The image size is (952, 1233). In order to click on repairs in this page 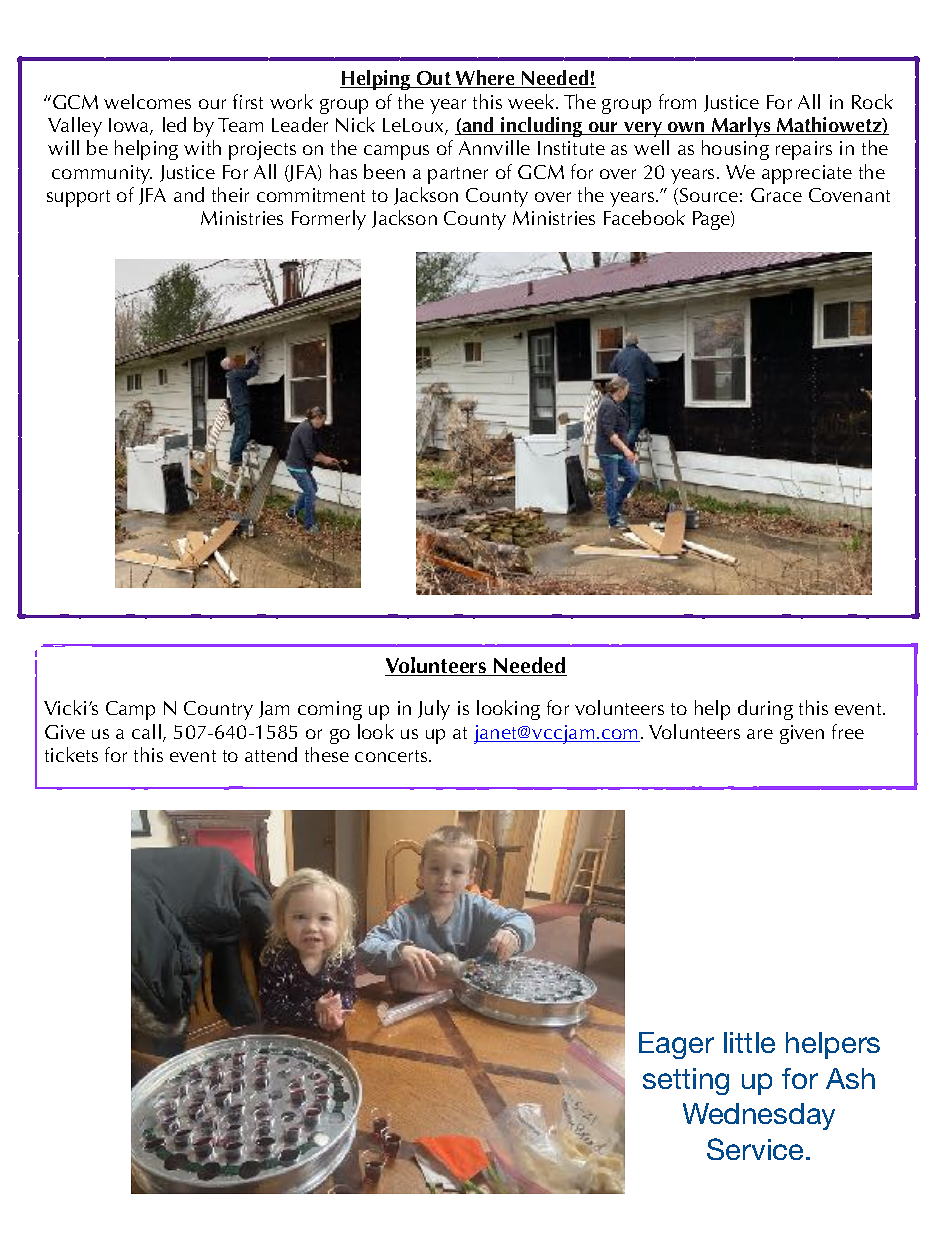, I will do `click(804, 150)`.
